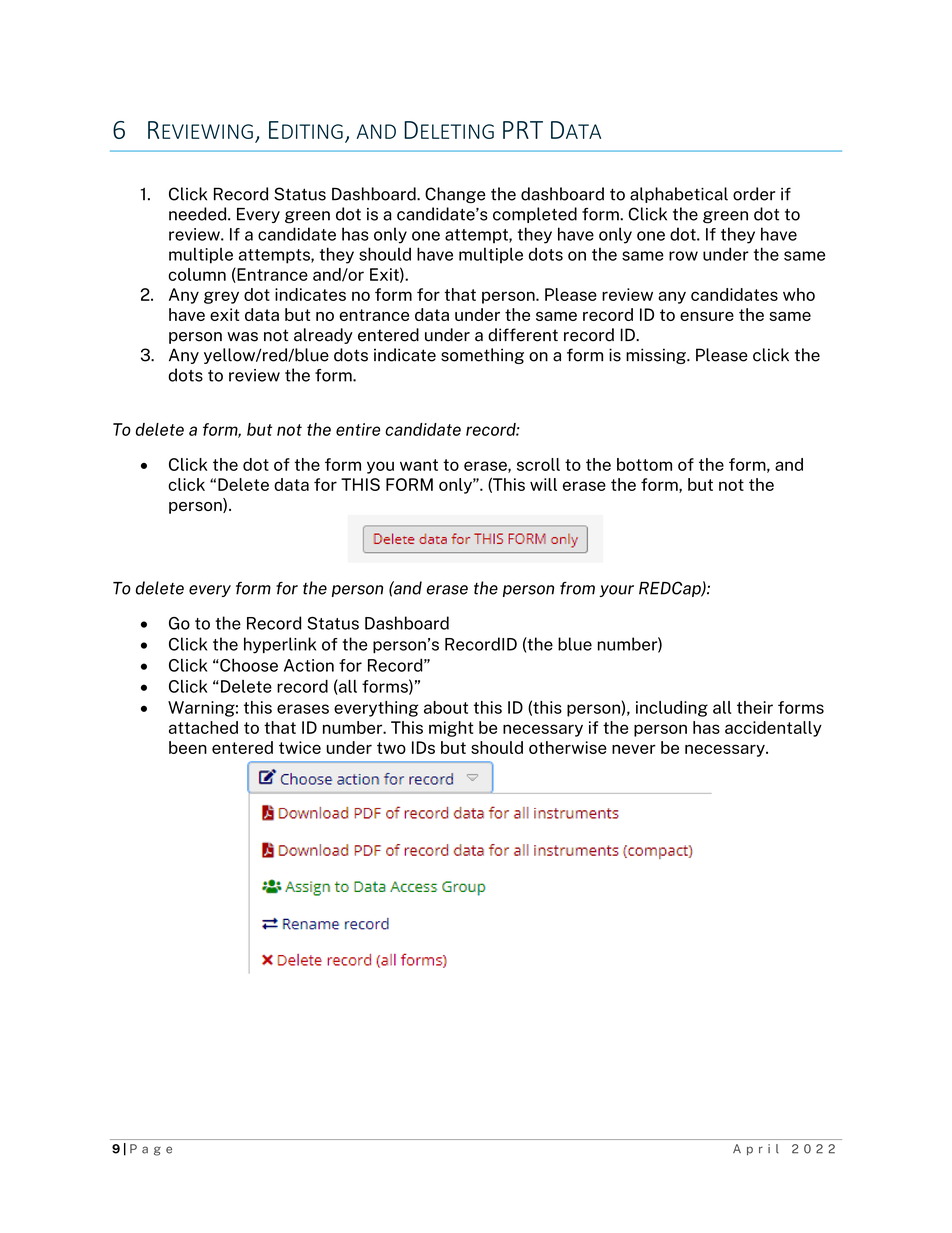 This screenshot has width=952, height=1233. I want to click on otherwise, so click(568, 747).
